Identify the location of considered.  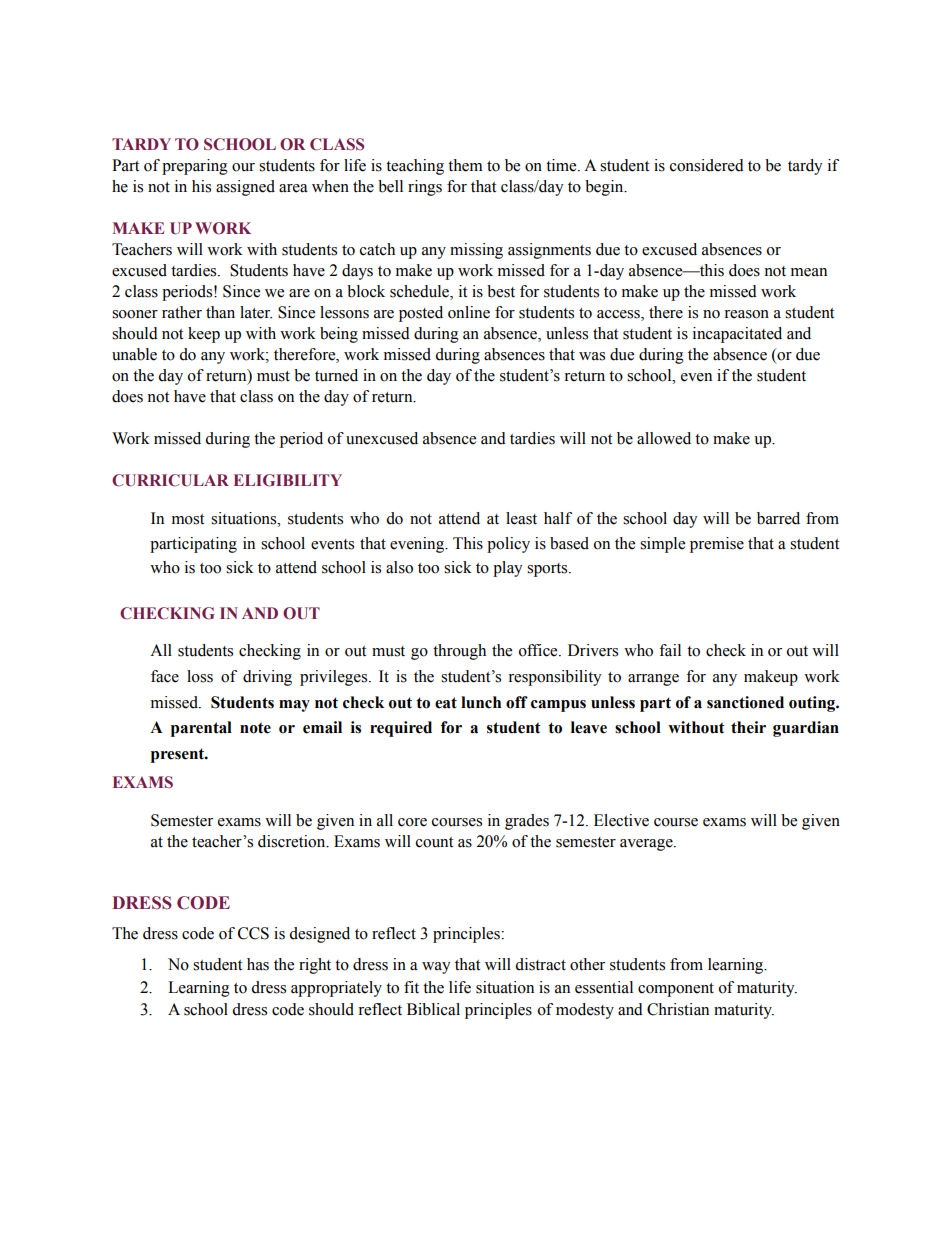
(707, 165).
